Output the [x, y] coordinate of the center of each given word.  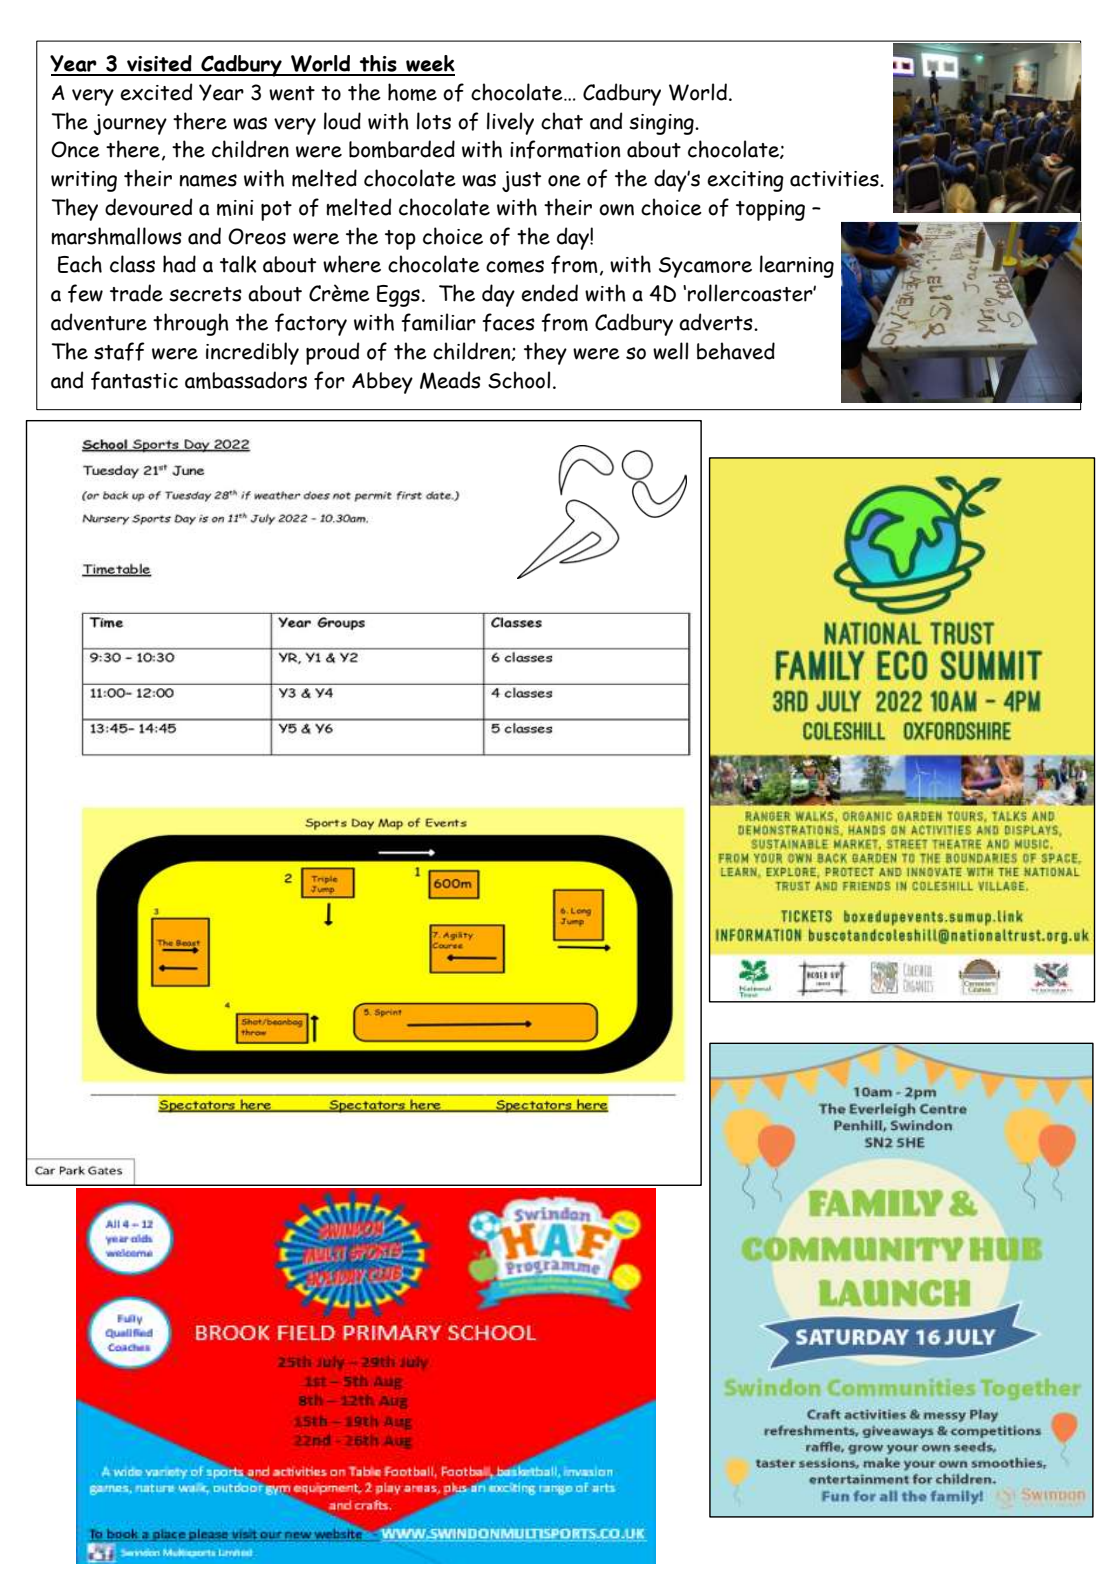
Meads [450, 380]
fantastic [134, 380]
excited [156, 92]
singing [662, 124]
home [412, 92]
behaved [736, 351]
